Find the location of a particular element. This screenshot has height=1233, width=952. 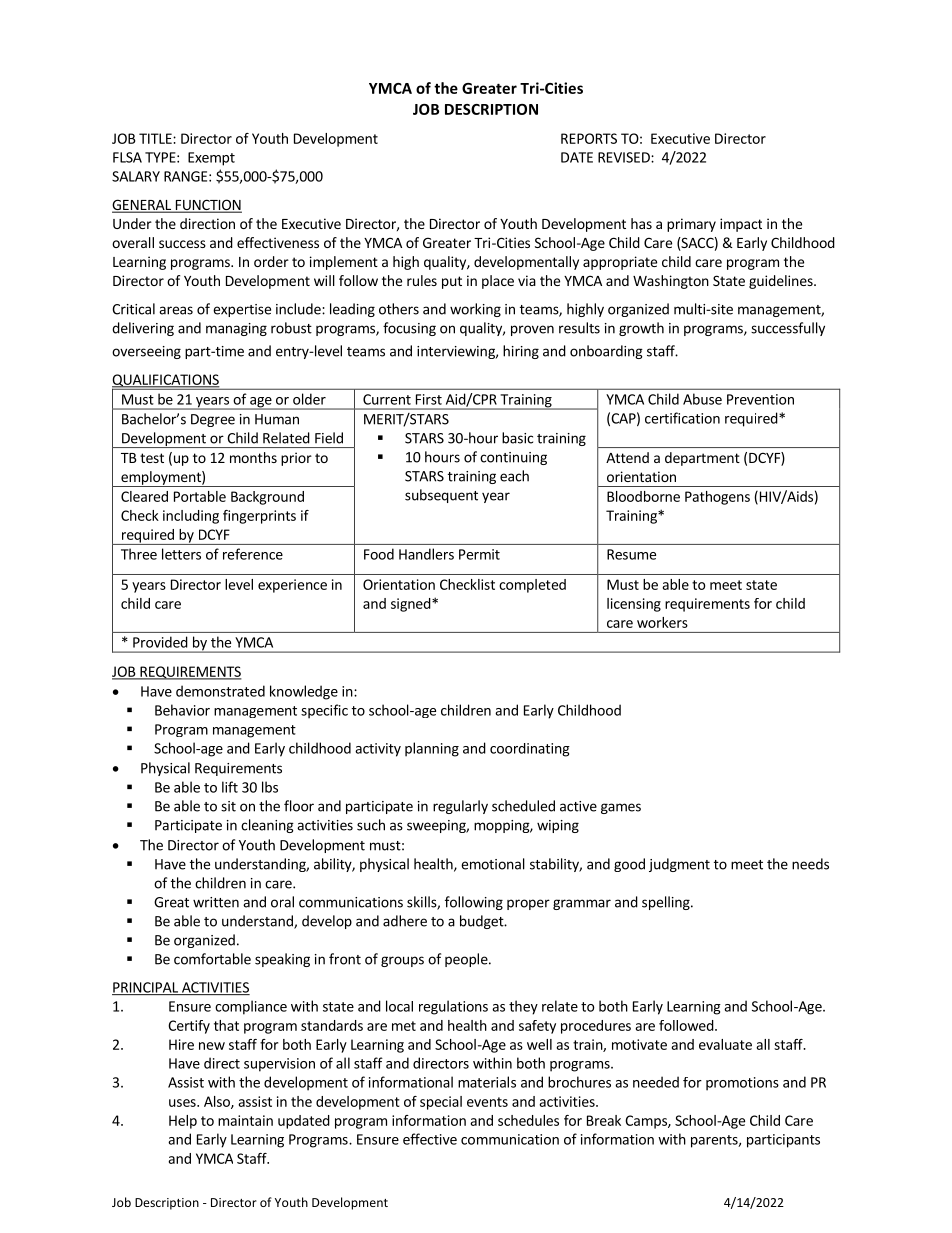

months is located at coordinates (253, 457).
